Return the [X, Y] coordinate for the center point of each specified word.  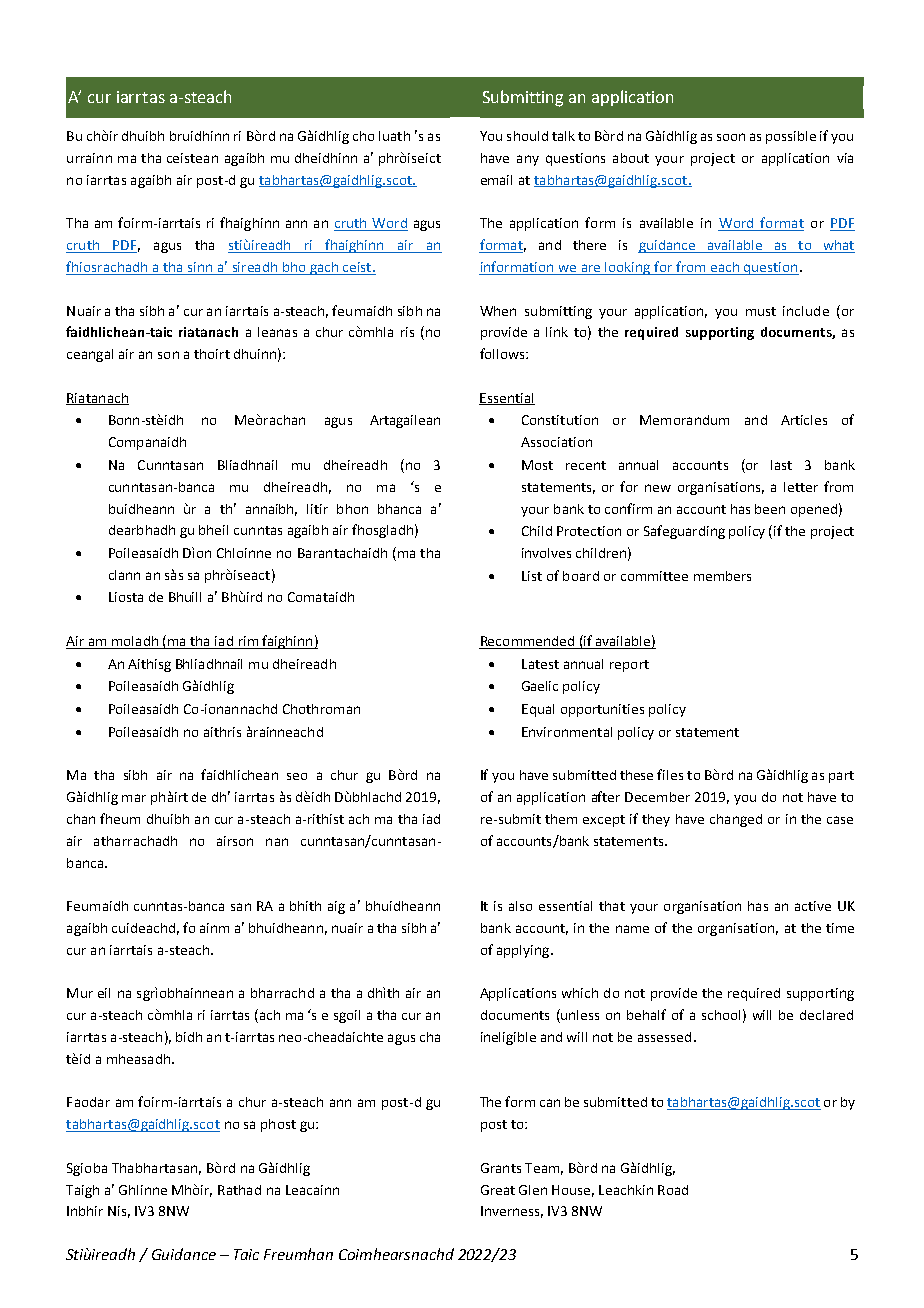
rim [248, 642]
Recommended [528, 642]
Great [498, 1190]
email [496, 180]
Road [673, 1190]
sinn [200, 268]
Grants [501, 1168]
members [722, 576]
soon [731, 137]
